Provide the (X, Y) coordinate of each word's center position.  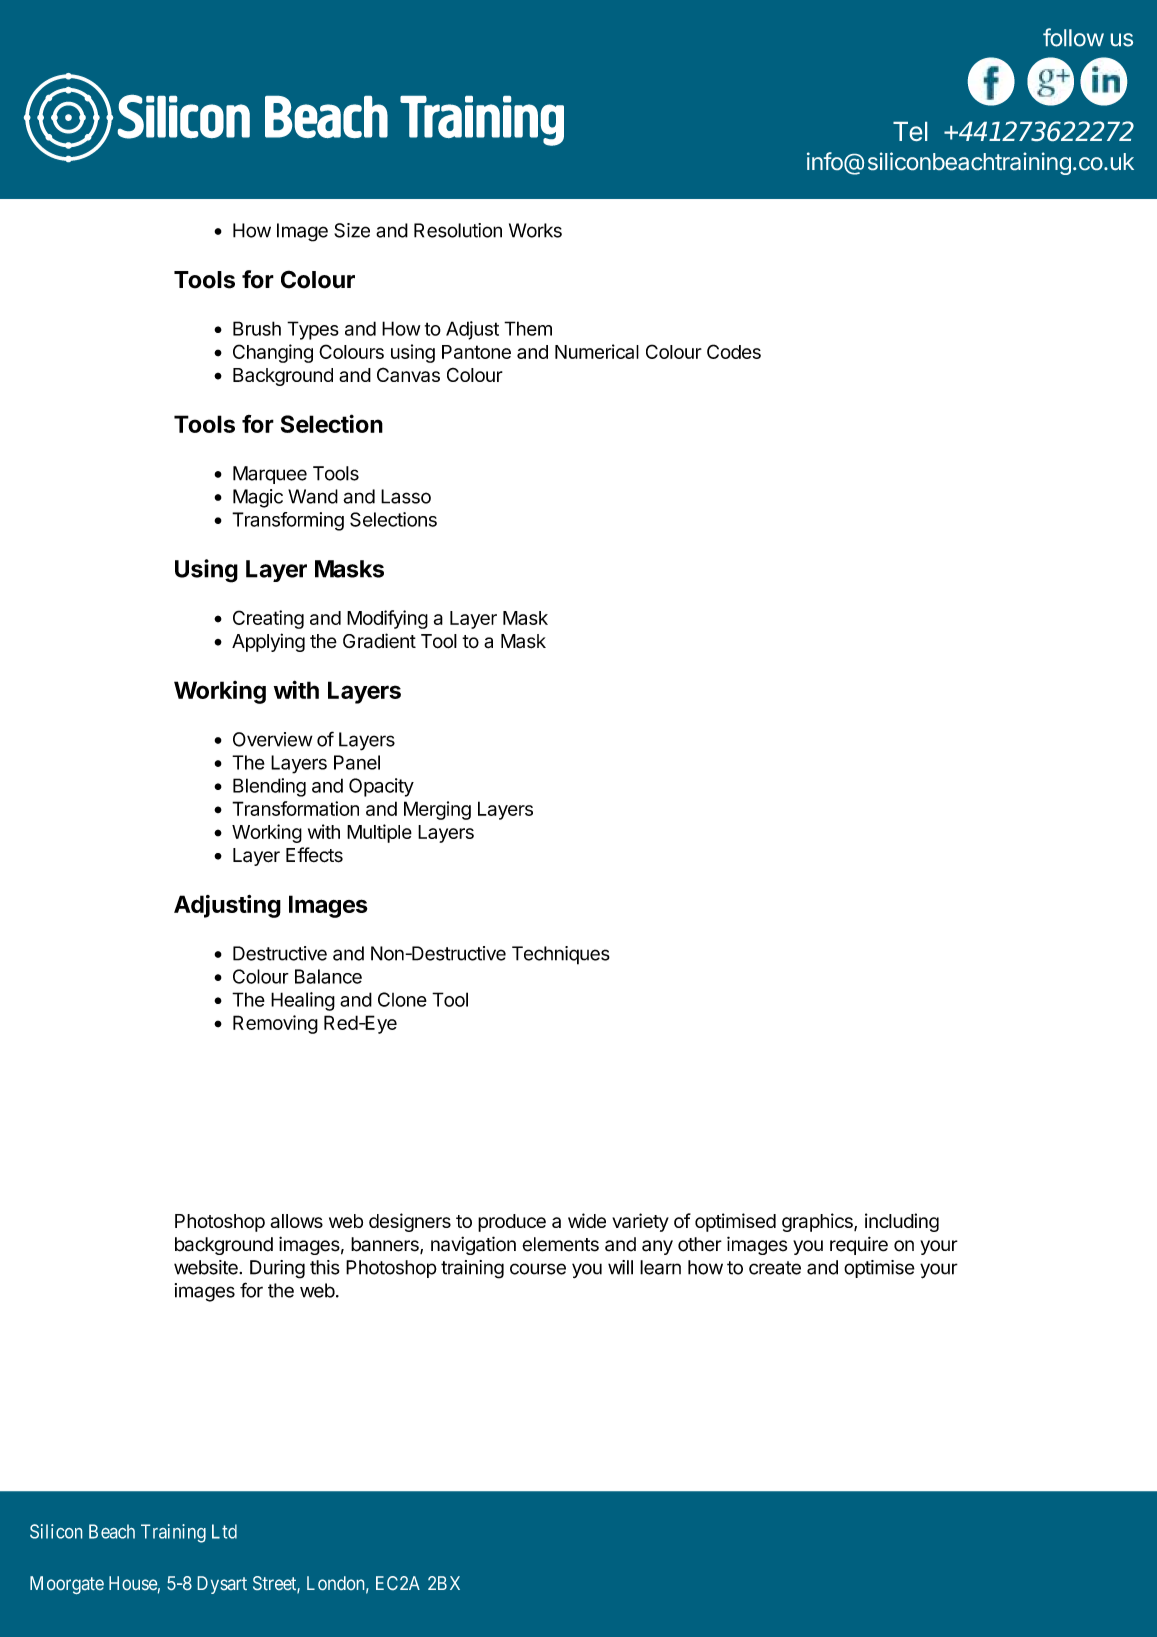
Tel (910, 131)
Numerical (597, 351)
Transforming (288, 521)
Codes (734, 351)
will (620, 1267)
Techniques (561, 955)
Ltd (224, 1531)
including (902, 1222)
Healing (303, 1001)
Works (535, 230)
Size (352, 230)
